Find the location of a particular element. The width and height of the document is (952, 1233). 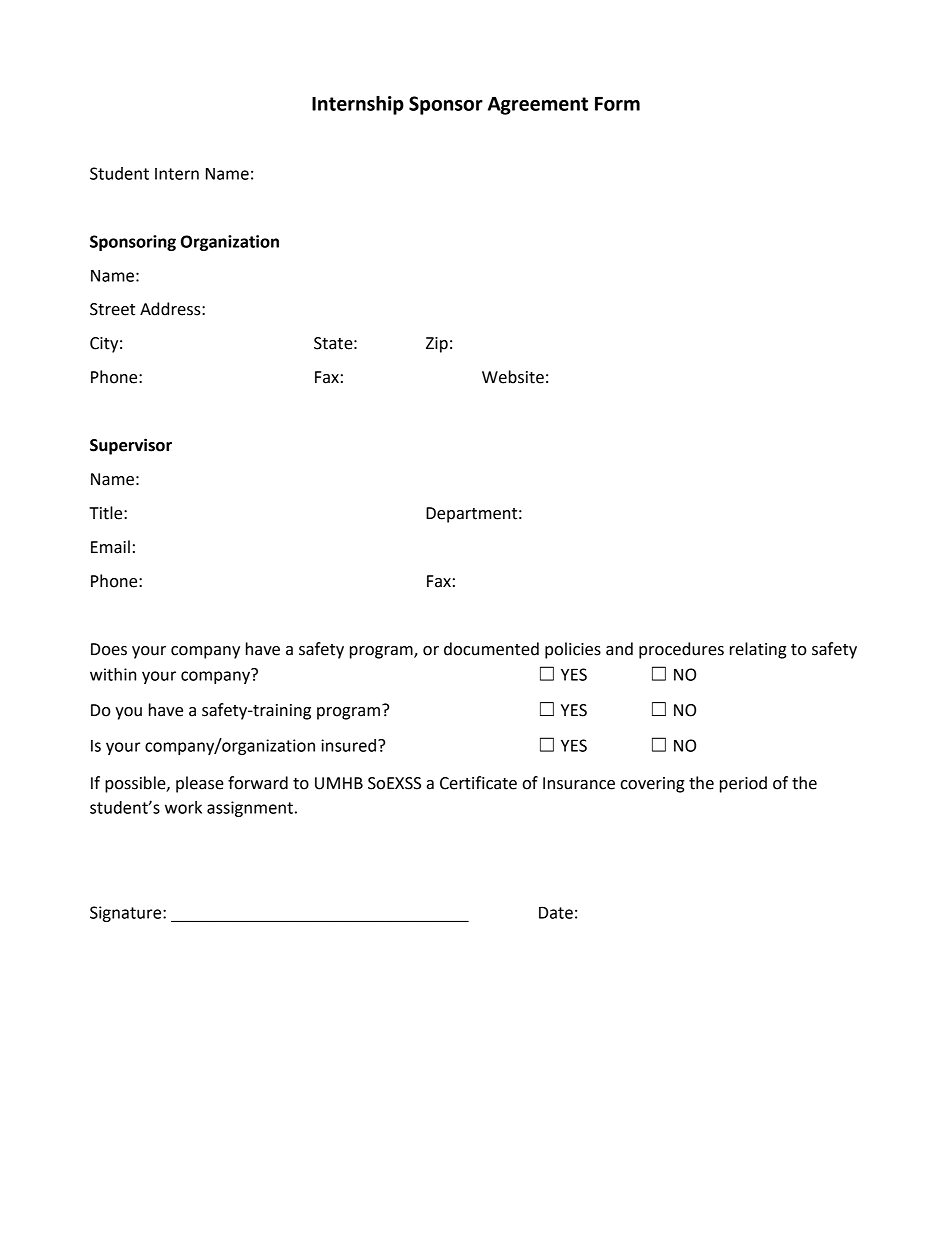

Date is located at coordinates (556, 912).
